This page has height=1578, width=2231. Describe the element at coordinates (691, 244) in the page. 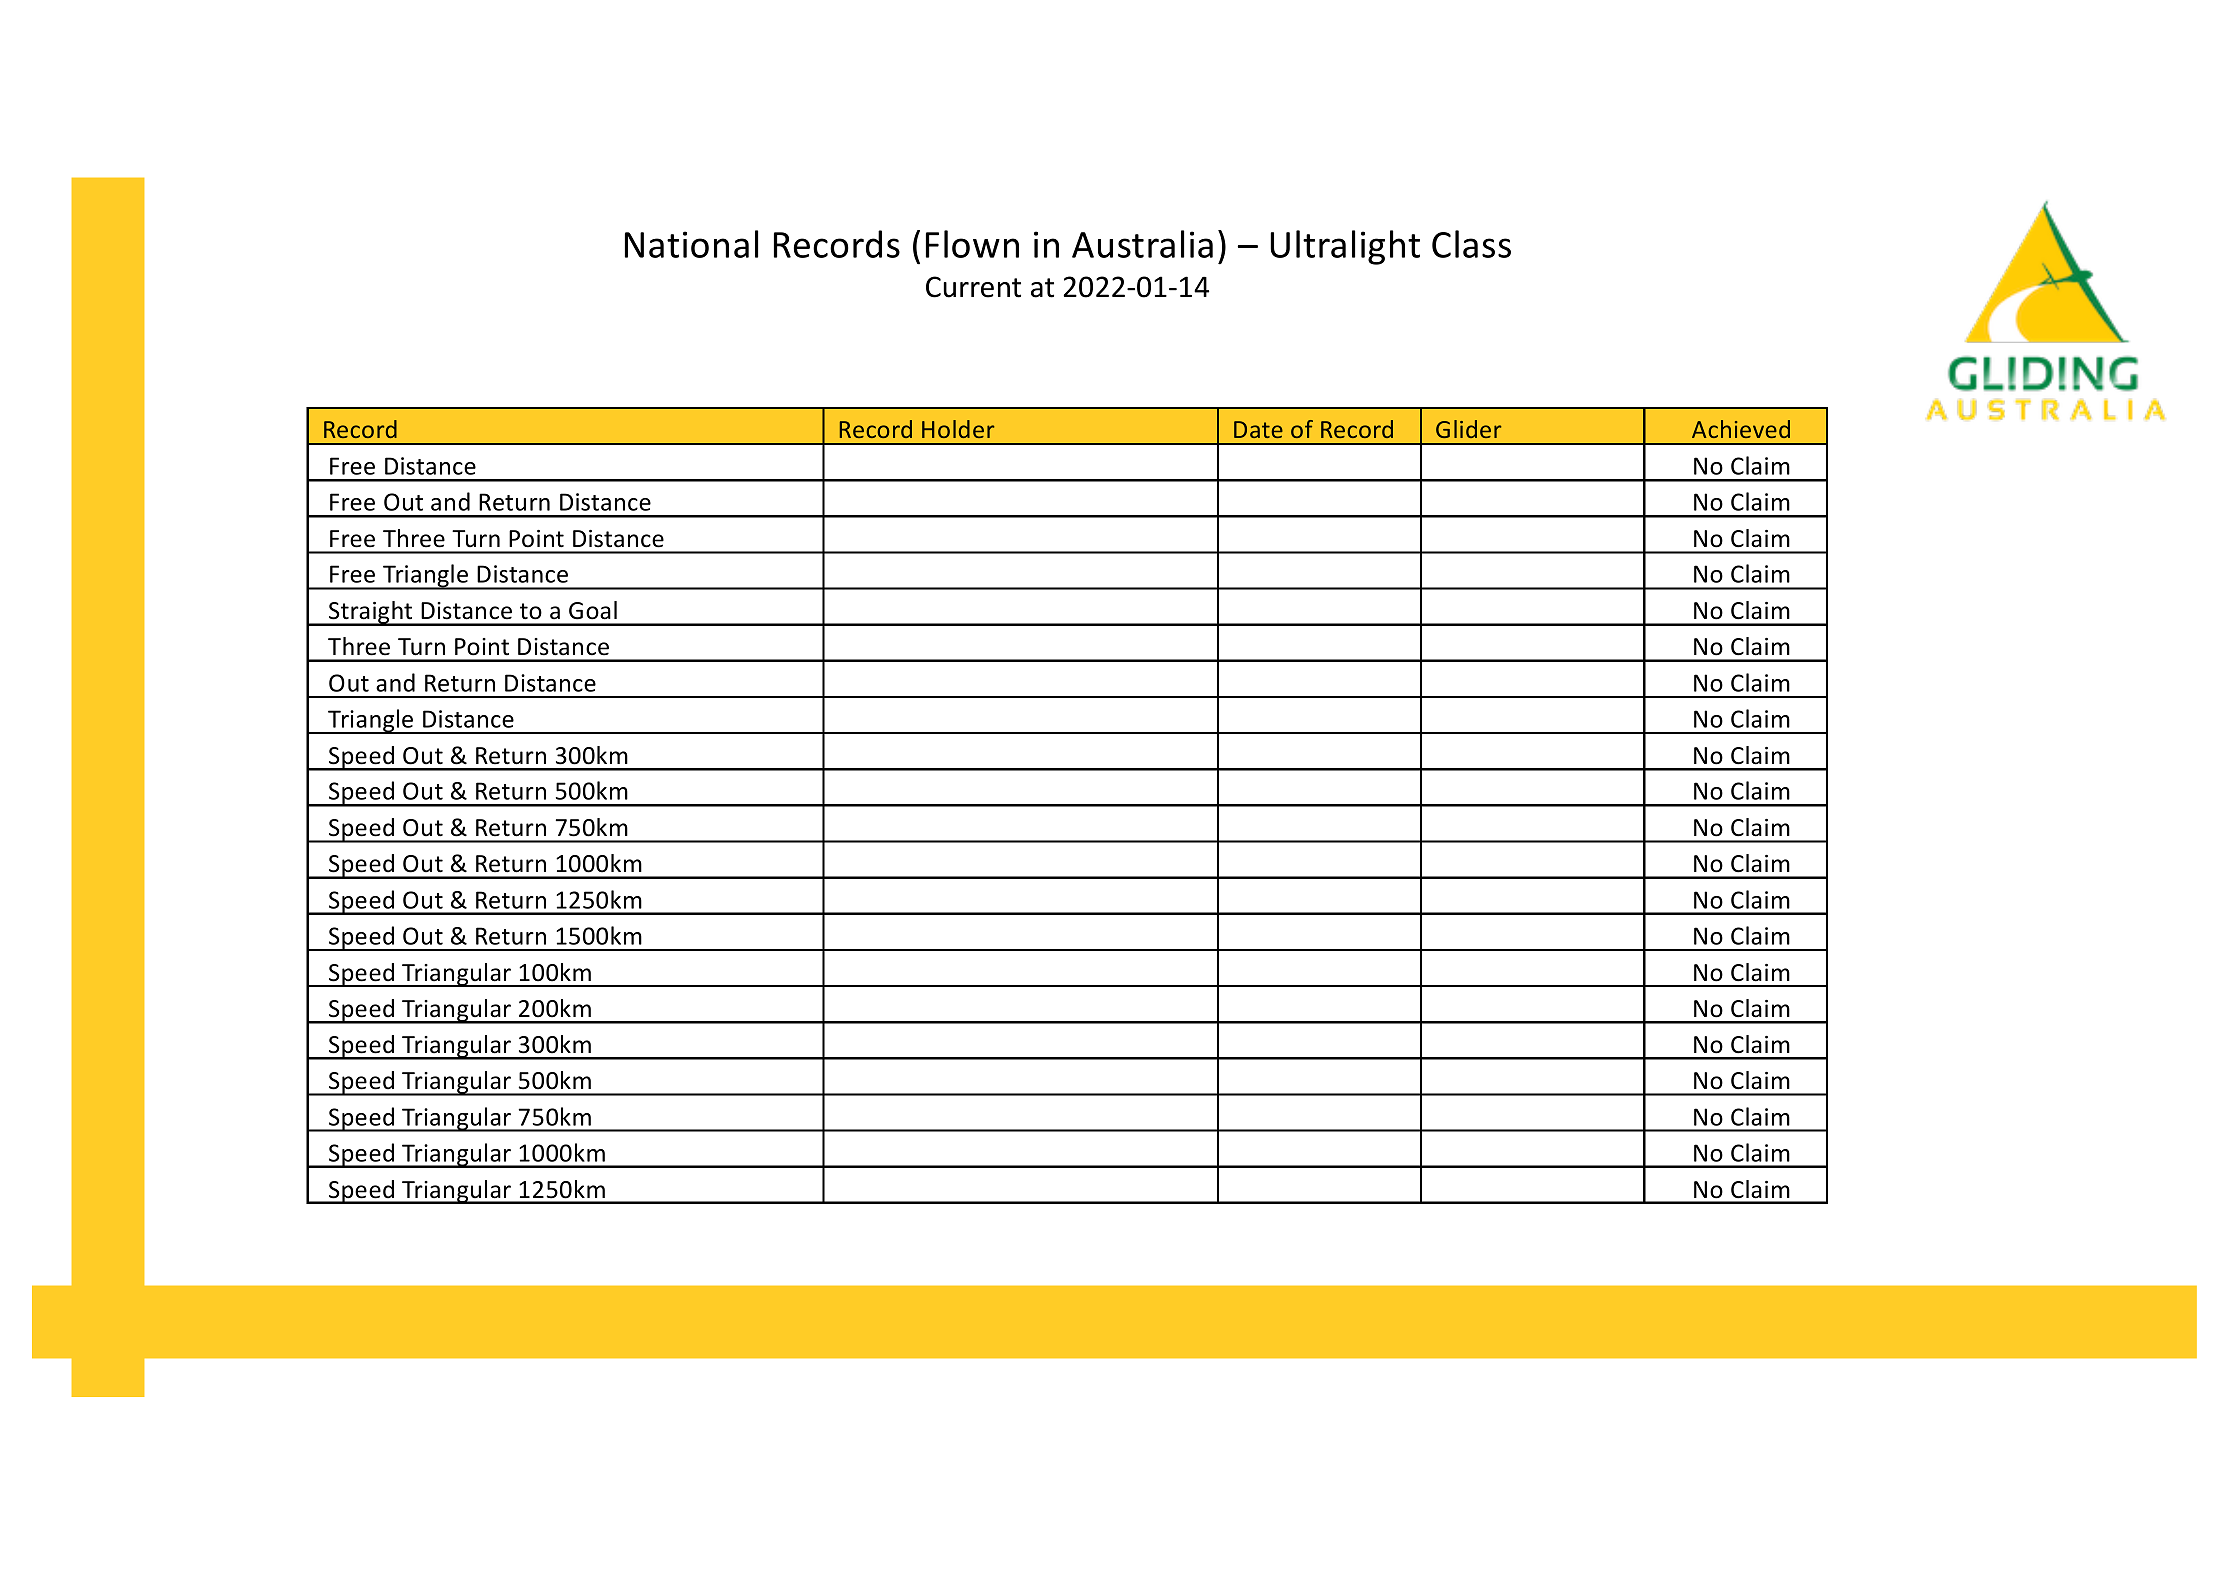

I see `National` at that location.
